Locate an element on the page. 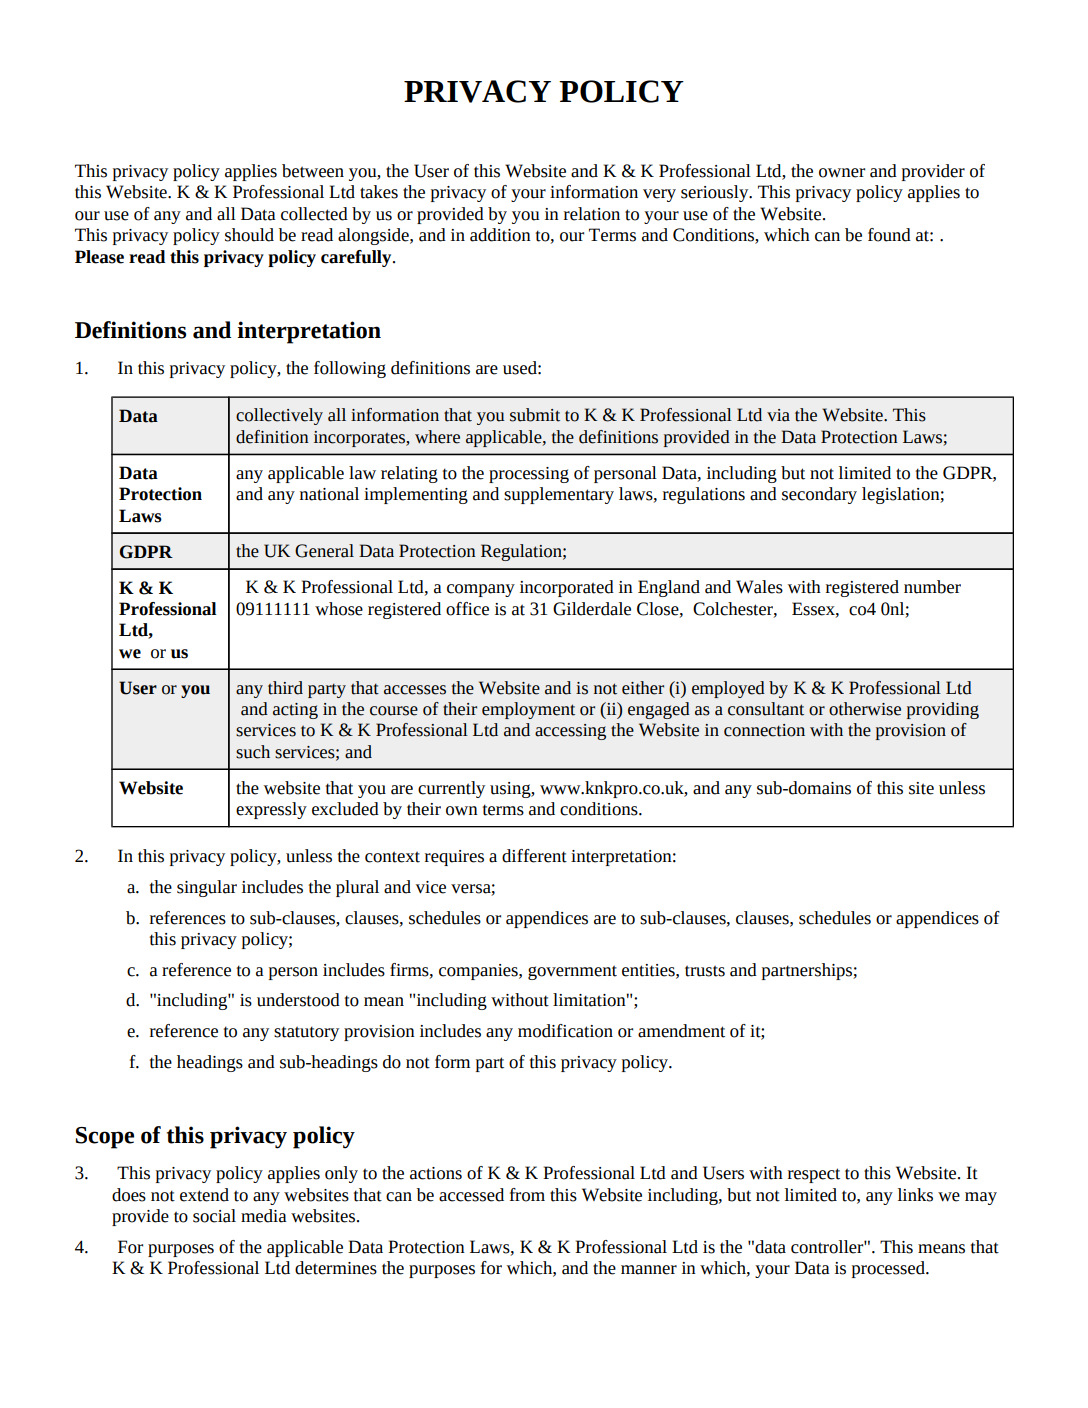 Image resolution: width=1088 pixels, height=1408 pixels. such is located at coordinates (253, 752).
